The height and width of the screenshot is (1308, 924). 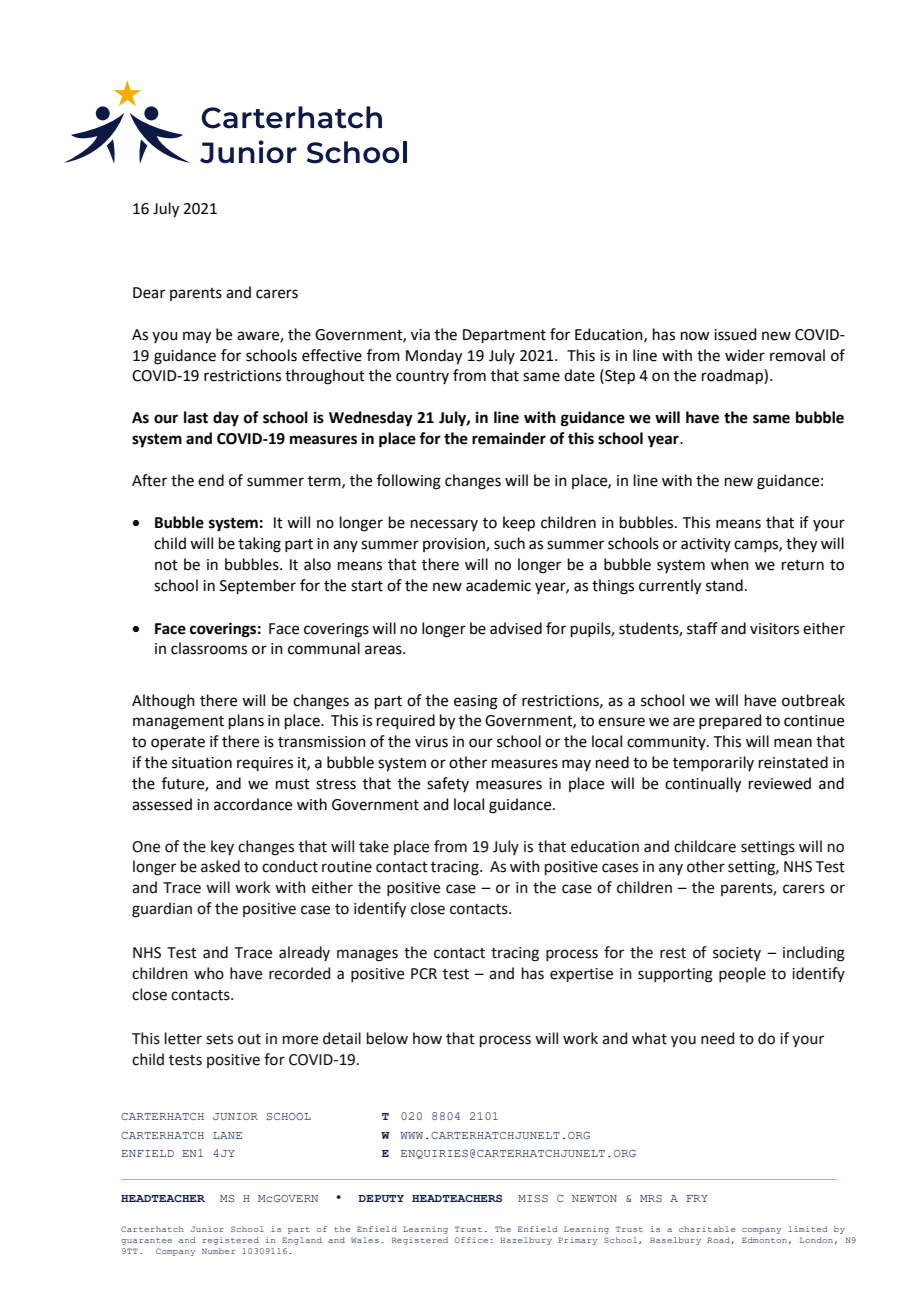 I want to click on easing, so click(x=476, y=702).
